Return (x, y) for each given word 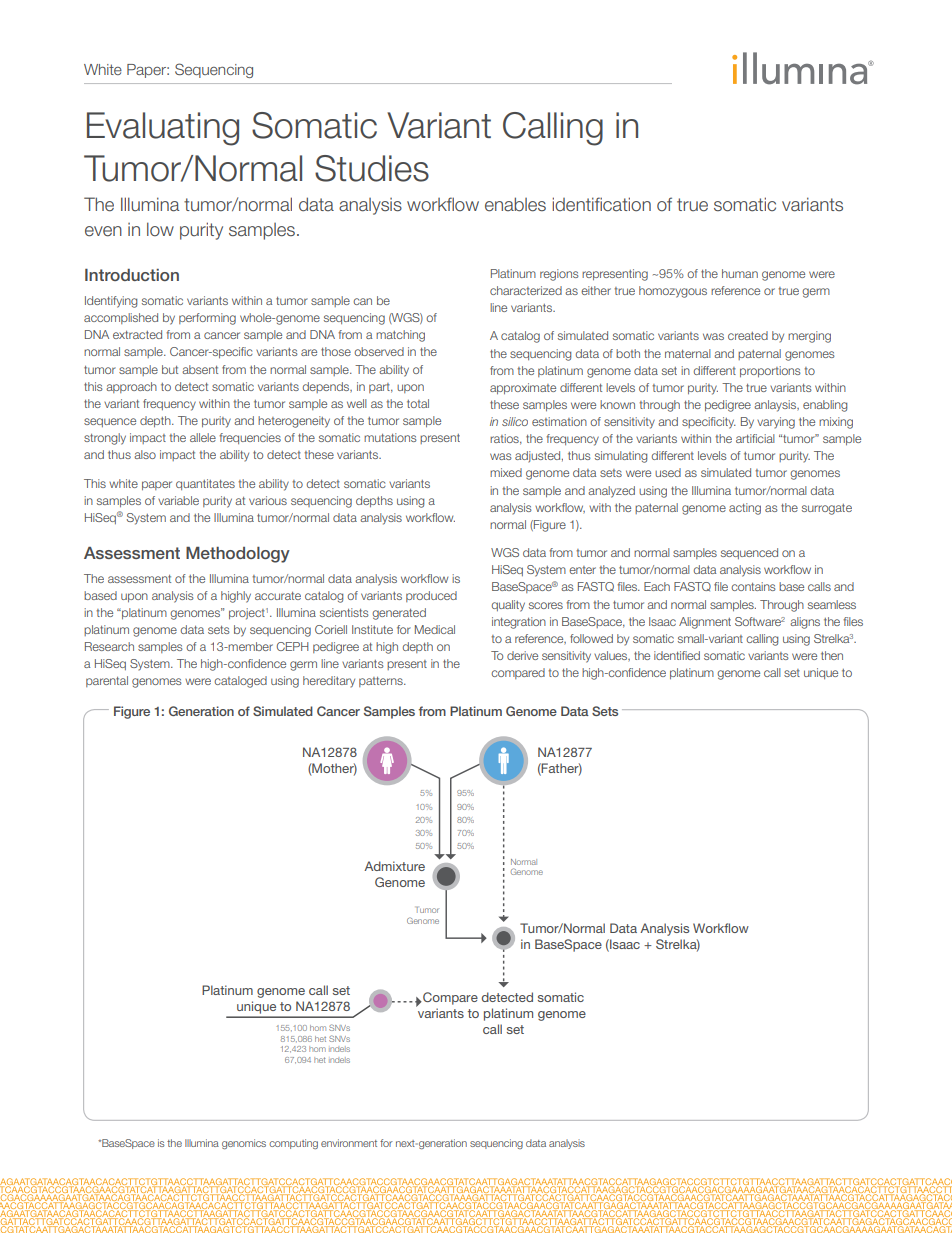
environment (349, 1143)
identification (601, 204)
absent (200, 369)
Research (109, 646)
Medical (435, 629)
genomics (244, 1144)
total (418, 403)
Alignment (705, 623)
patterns (382, 682)
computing (293, 1144)
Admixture (394, 866)
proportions (770, 371)
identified (677, 655)
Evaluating (163, 129)
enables (515, 204)
